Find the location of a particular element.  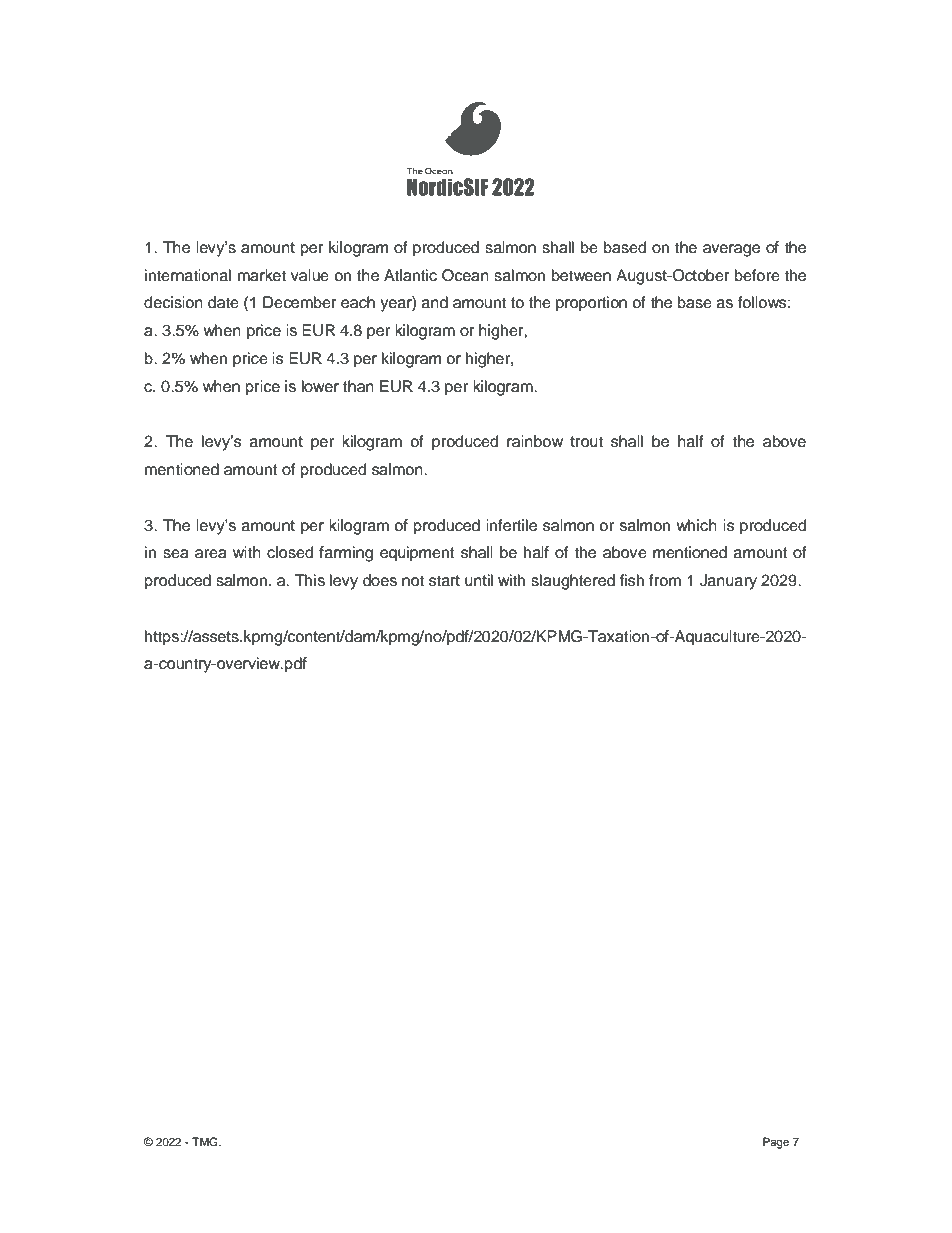

area is located at coordinates (211, 554).
